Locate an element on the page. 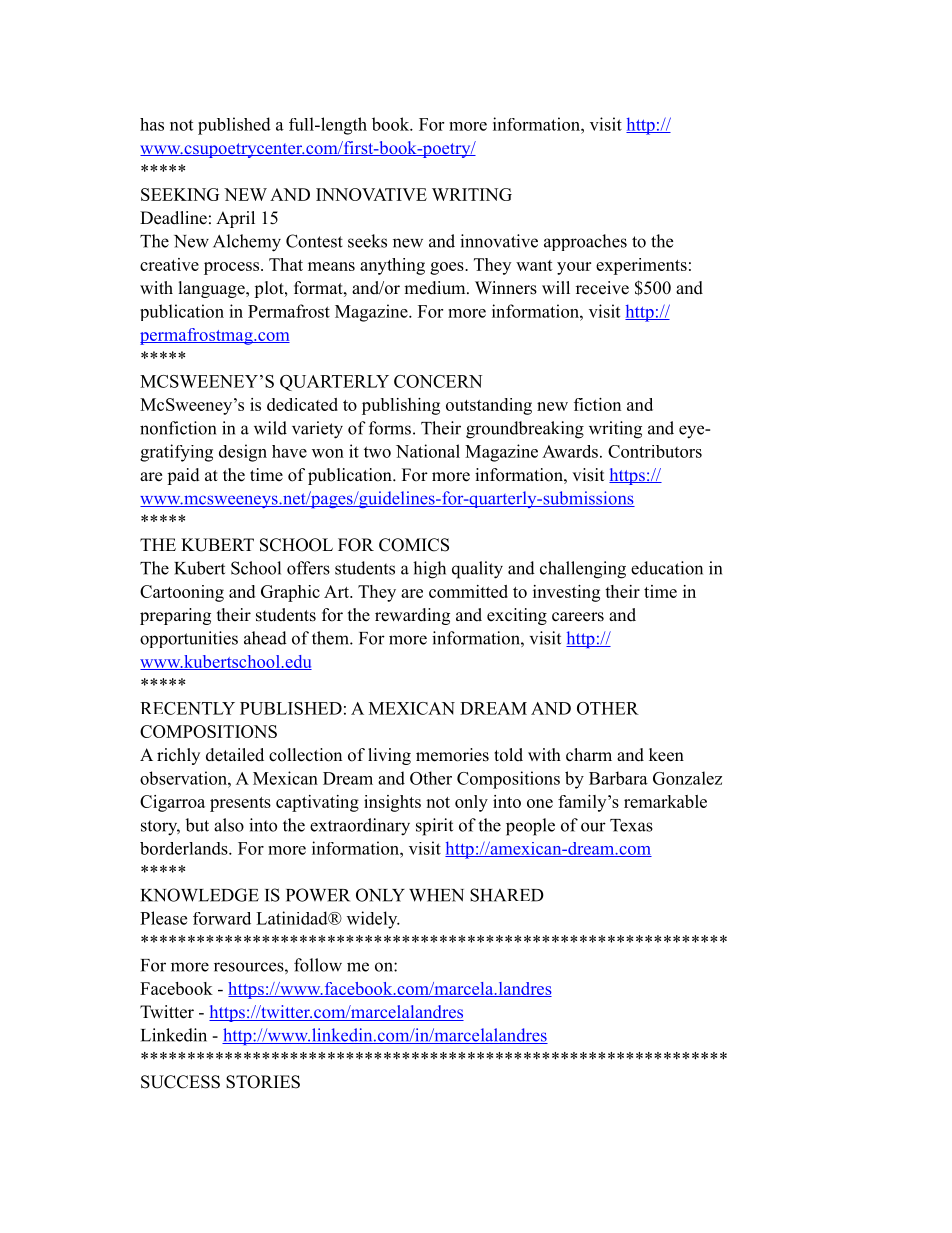 The width and height of the image is (952, 1233). approaches is located at coordinates (585, 242).
